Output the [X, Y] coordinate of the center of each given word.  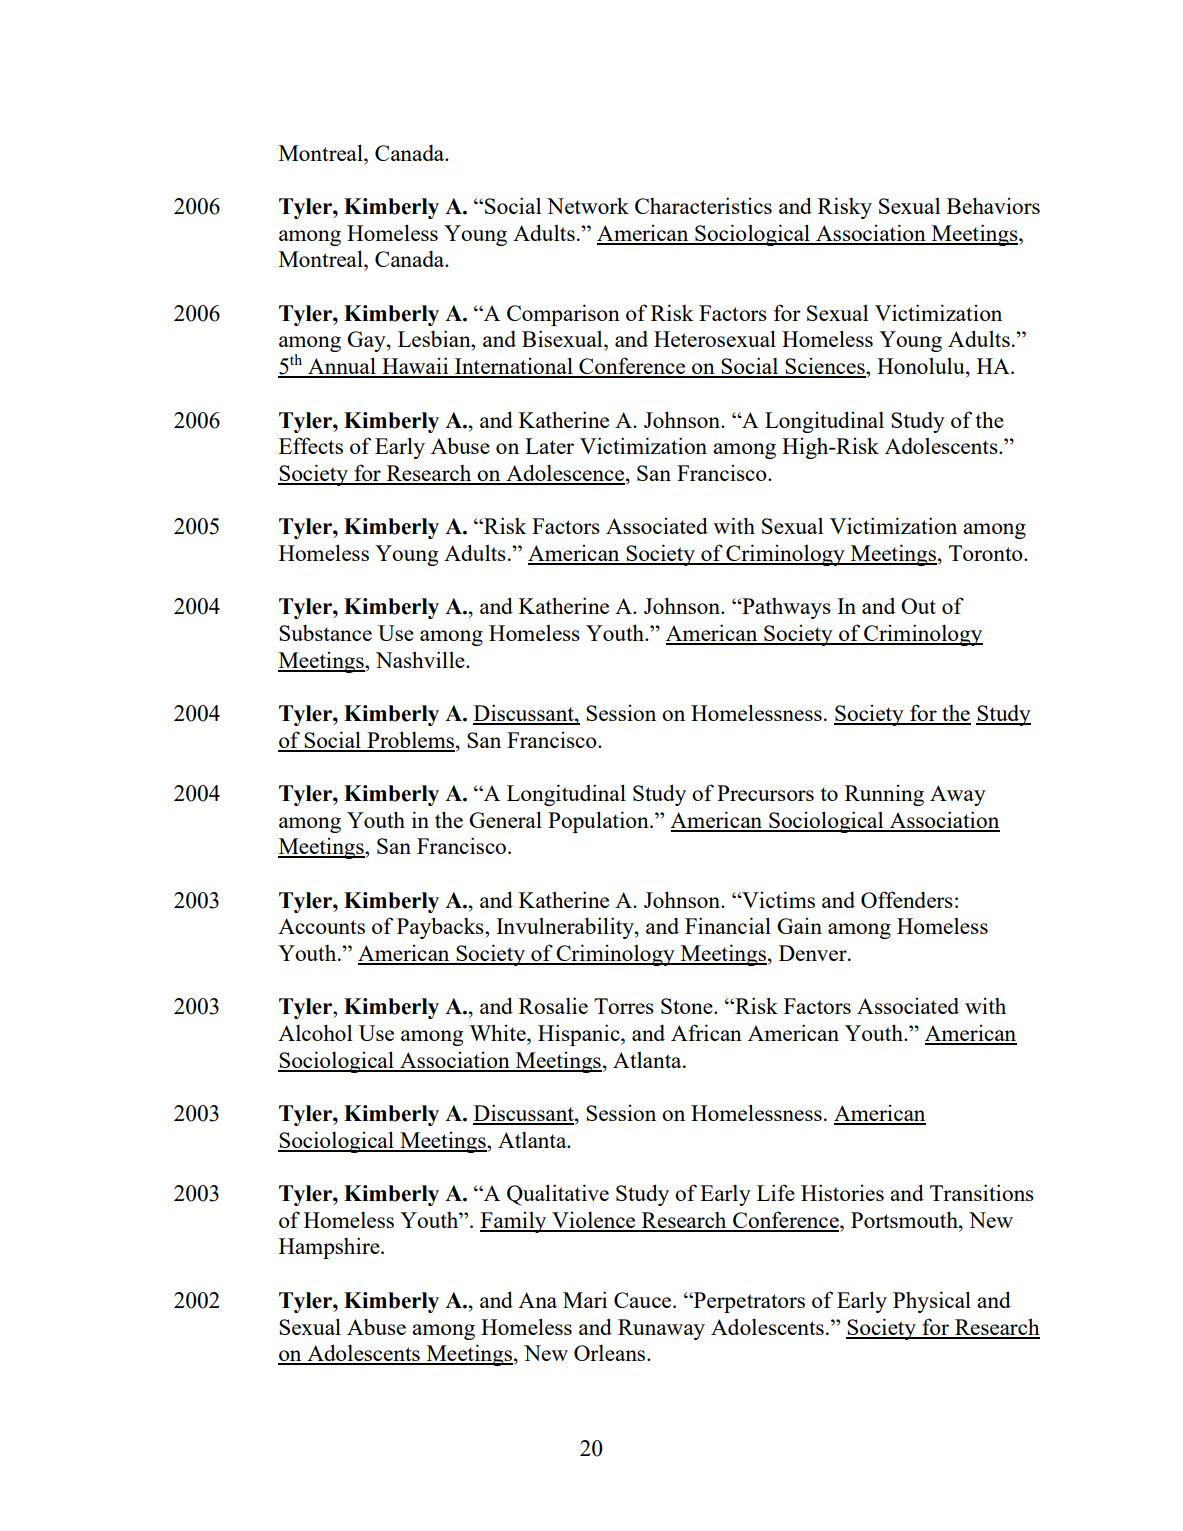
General [505, 819]
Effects [311, 445]
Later [549, 446]
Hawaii [415, 367]
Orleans [611, 1352]
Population [599, 822]
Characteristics [703, 205]
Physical [932, 1302]
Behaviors [993, 205]
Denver [814, 953]
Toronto [987, 553]
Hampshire [330, 1248]
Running [884, 795]
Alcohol [315, 1032]
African [706, 1032]
